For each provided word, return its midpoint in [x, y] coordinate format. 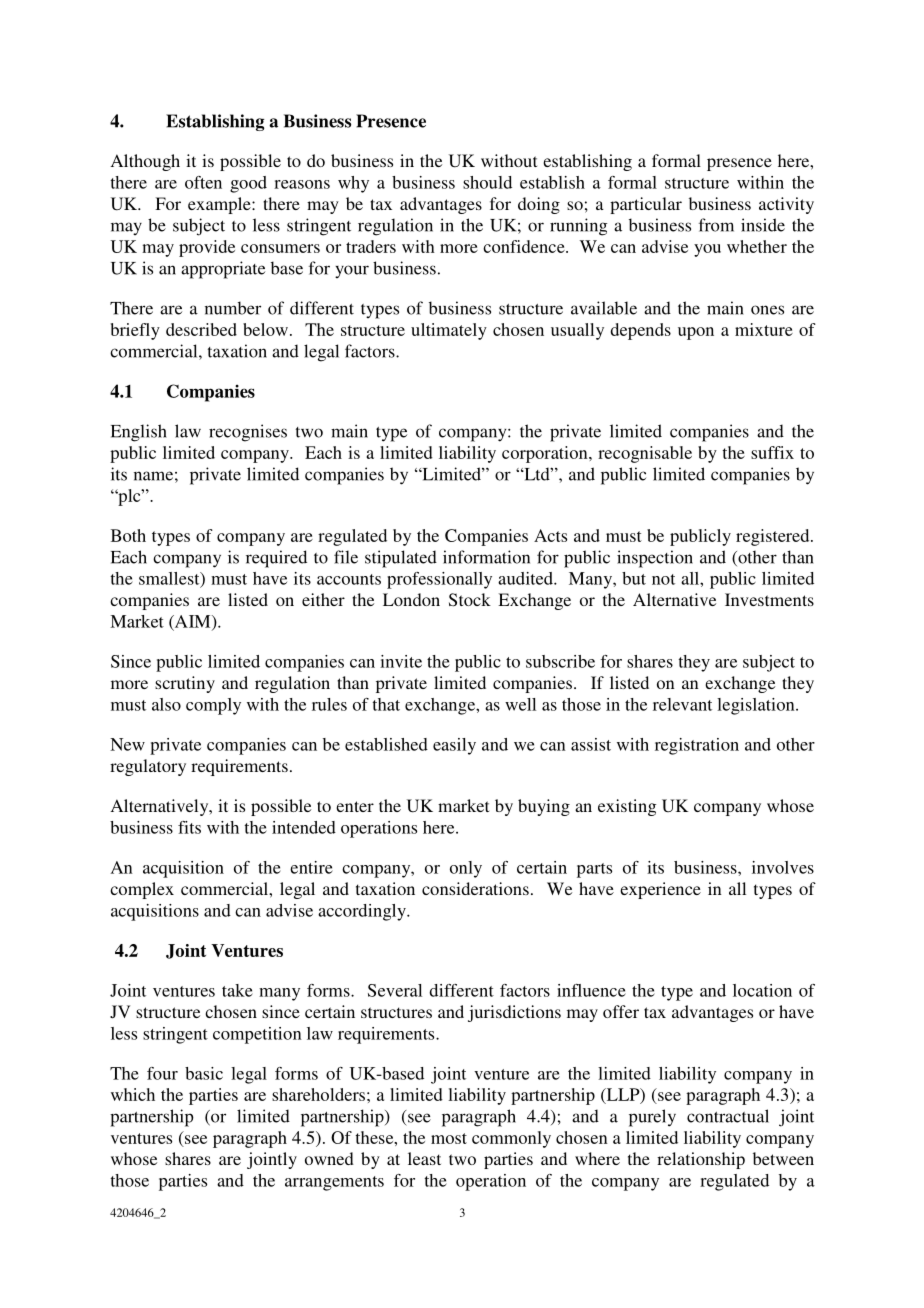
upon [696, 333]
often [203, 182]
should [487, 182]
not [663, 579]
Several [395, 990]
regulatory [148, 767]
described [201, 329]
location [762, 990]
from [716, 225]
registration [697, 746]
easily [454, 746]
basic [204, 1073]
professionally [439, 580]
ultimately [449, 331]
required [276, 559]
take [237, 990]
